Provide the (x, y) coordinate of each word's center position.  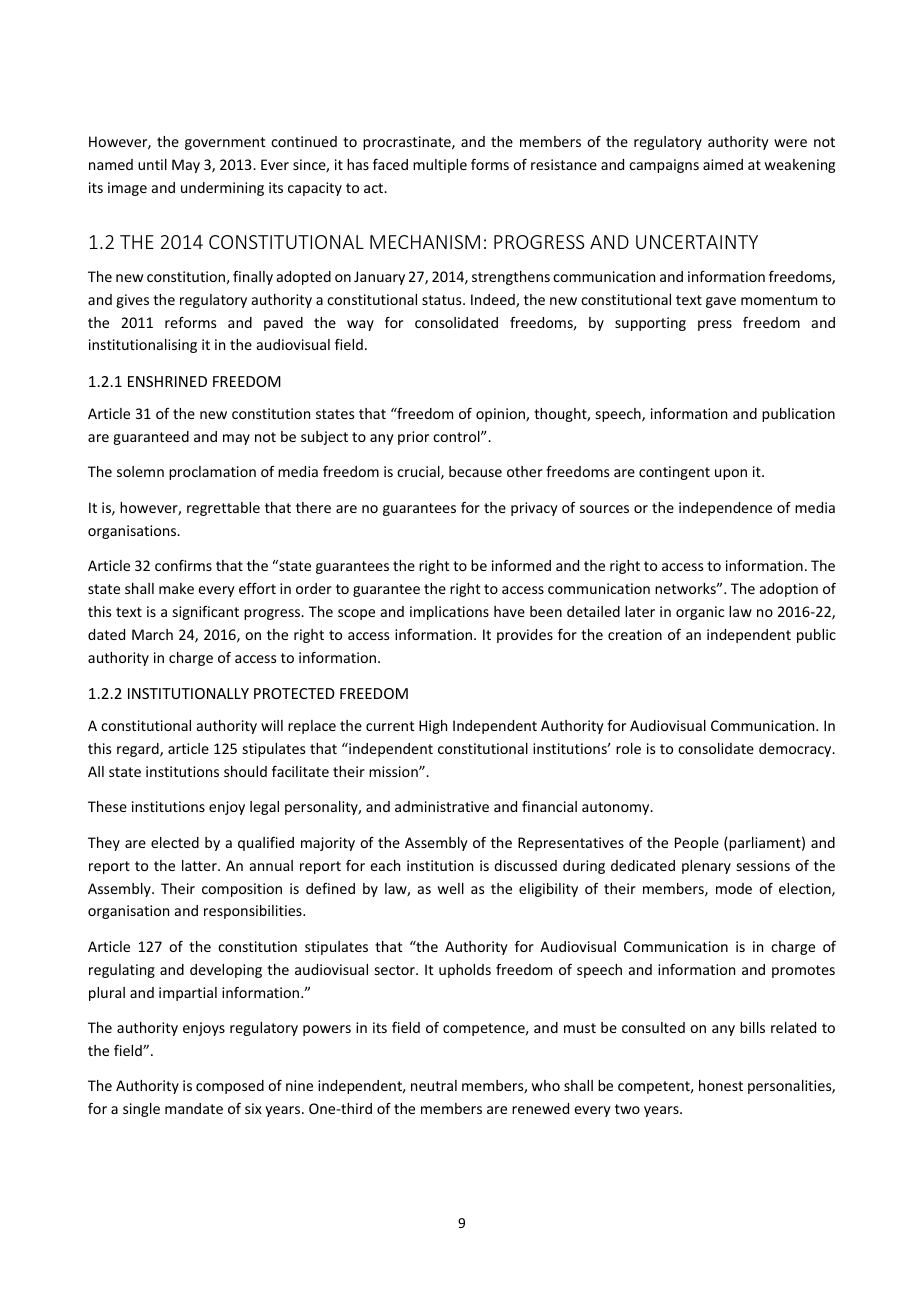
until (152, 164)
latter (200, 865)
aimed (723, 164)
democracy (796, 750)
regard (139, 750)
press (715, 325)
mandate (194, 1108)
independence (725, 509)
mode (734, 888)
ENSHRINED (167, 381)
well (451, 888)
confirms (183, 565)
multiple (440, 166)
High (433, 727)
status (443, 300)
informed (521, 565)
